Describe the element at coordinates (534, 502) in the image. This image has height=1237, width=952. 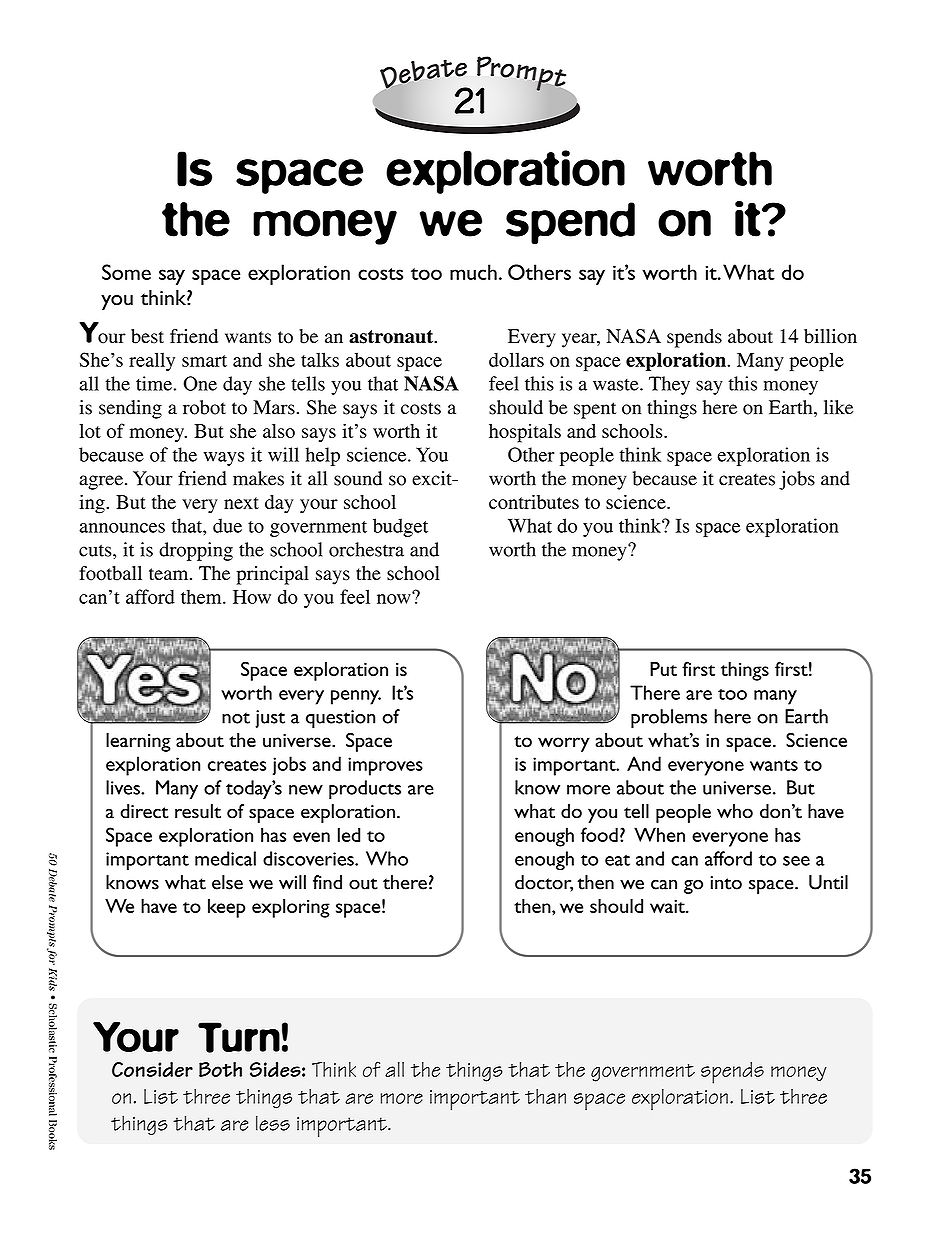
I see `contributes` at that location.
